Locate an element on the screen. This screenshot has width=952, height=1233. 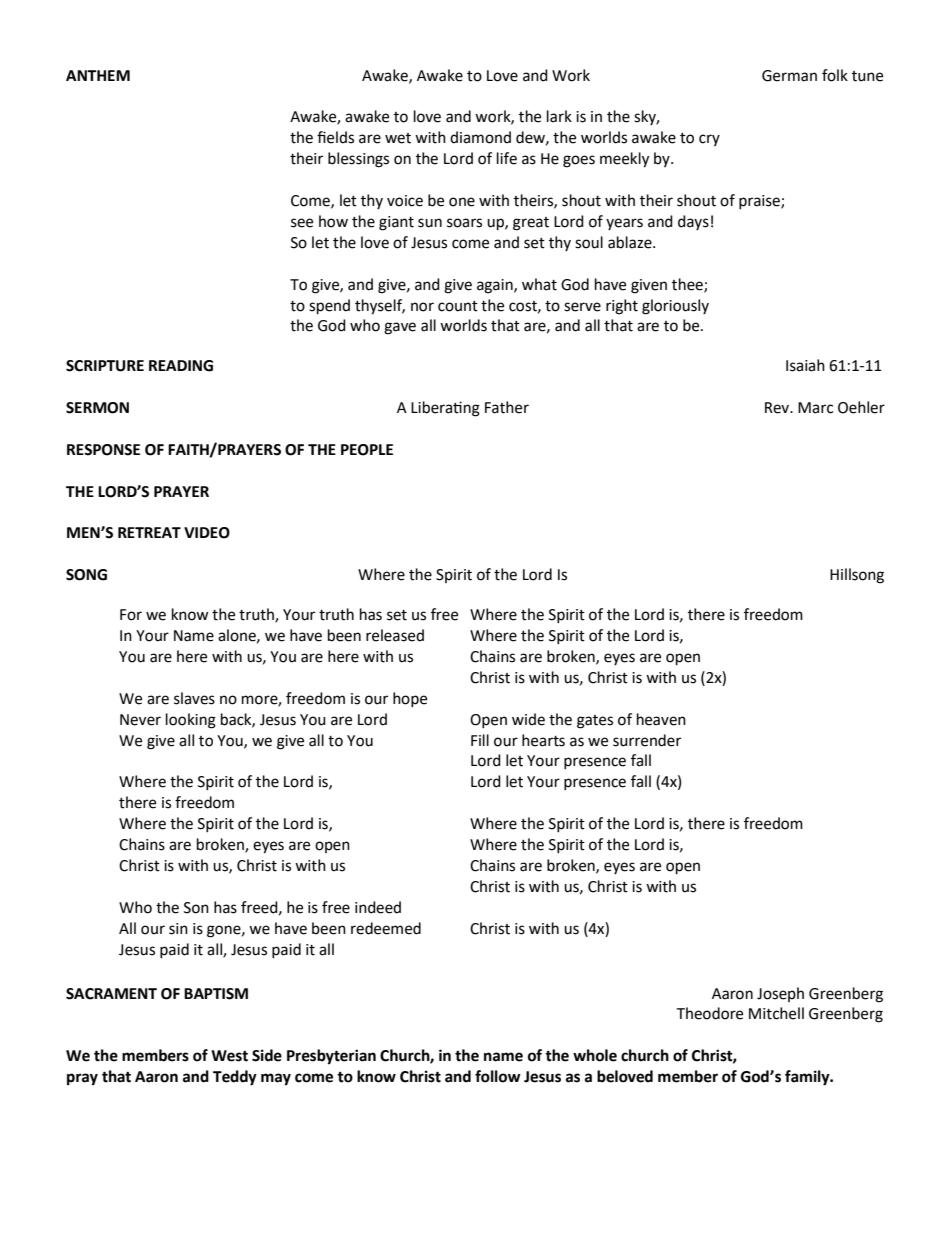
lark is located at coordinates (559, 116).
